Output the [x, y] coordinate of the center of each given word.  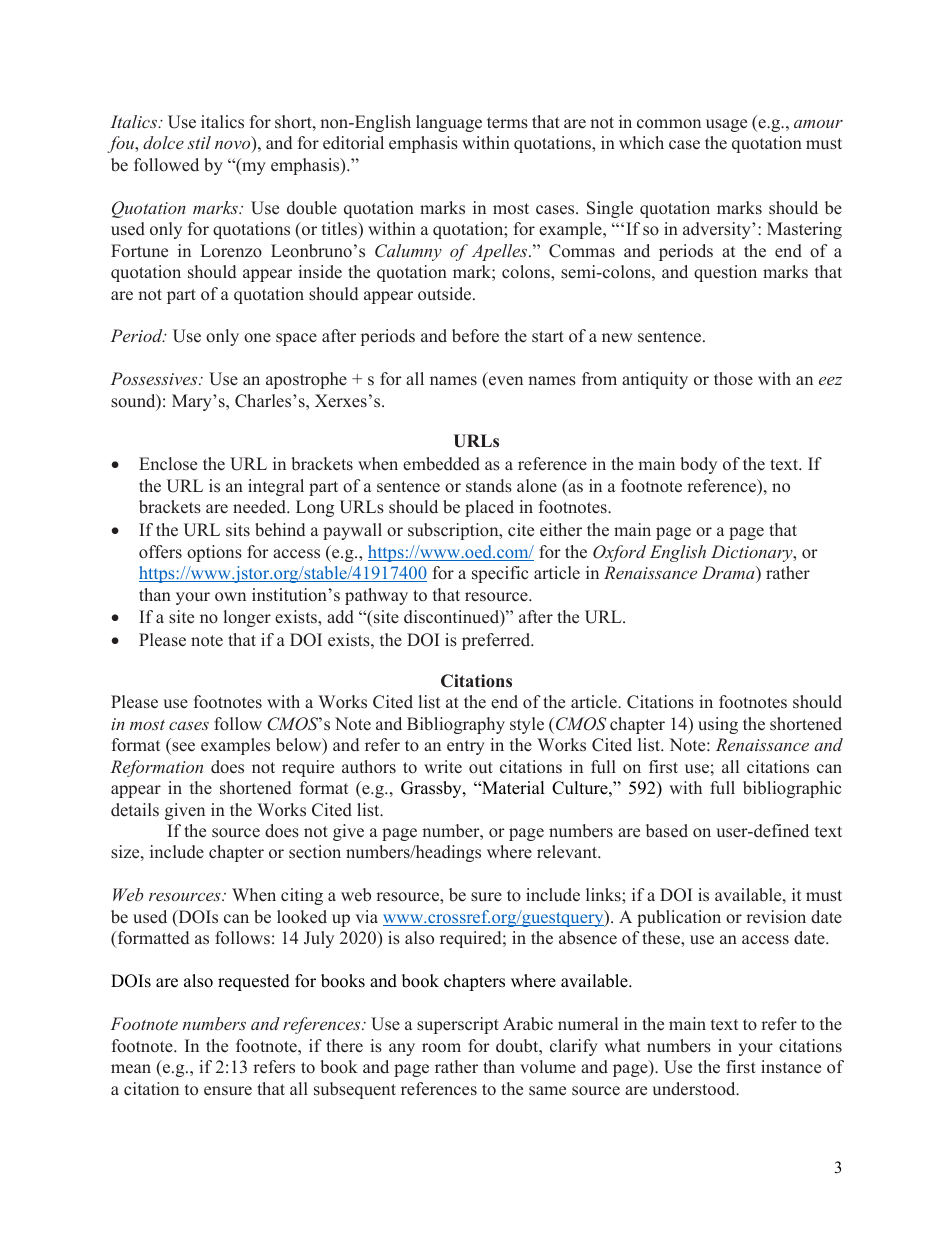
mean [131, 1069]
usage [726, 125]
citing [302, 896]
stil [199, 142]
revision [776, 917]
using [718, 725]
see [183, 747]
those [733, 379]
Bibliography [456, 725]
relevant [568, 852]
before [475, 336]
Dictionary [753, 553]
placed [489, 508]
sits [238, 530]
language [449, 123]
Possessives [155, 378]
